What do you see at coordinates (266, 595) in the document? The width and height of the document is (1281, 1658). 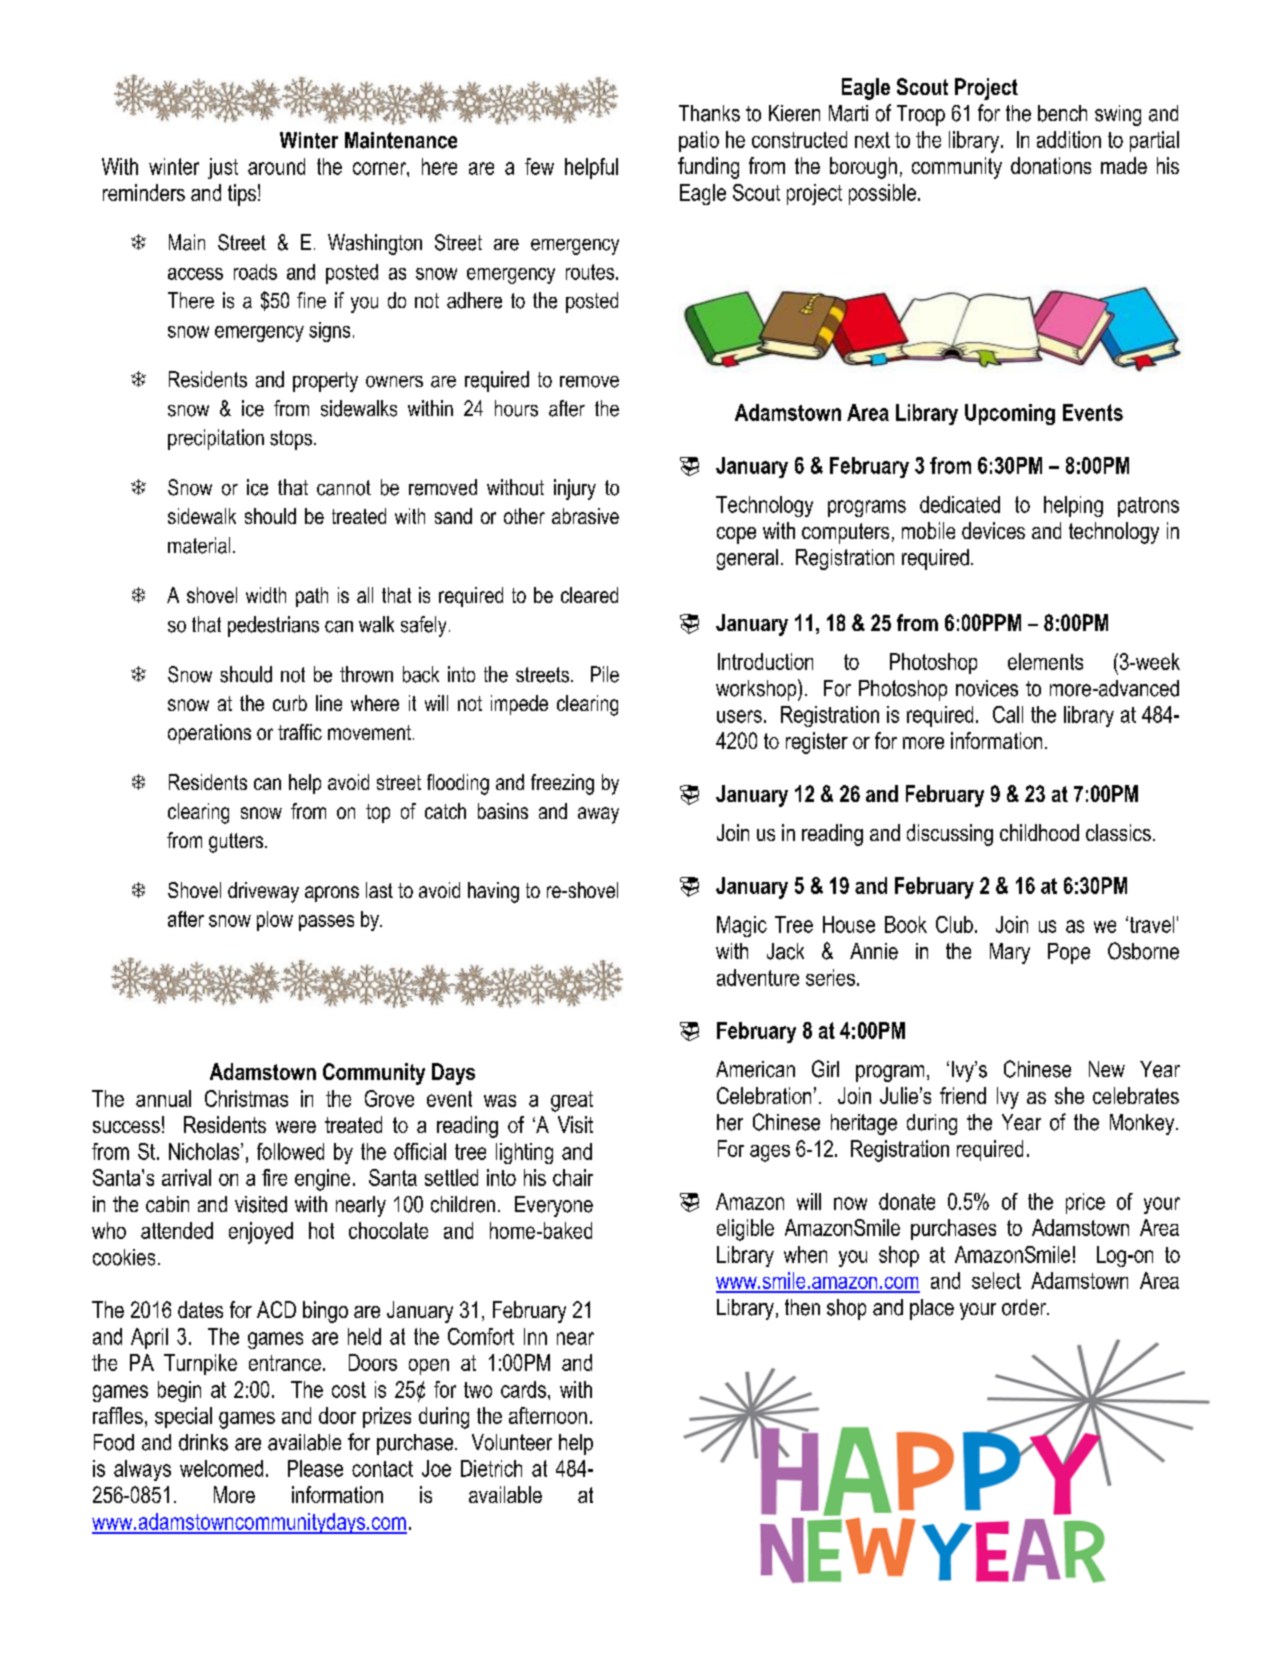 I see `width` at bounding box center [266, 595].
